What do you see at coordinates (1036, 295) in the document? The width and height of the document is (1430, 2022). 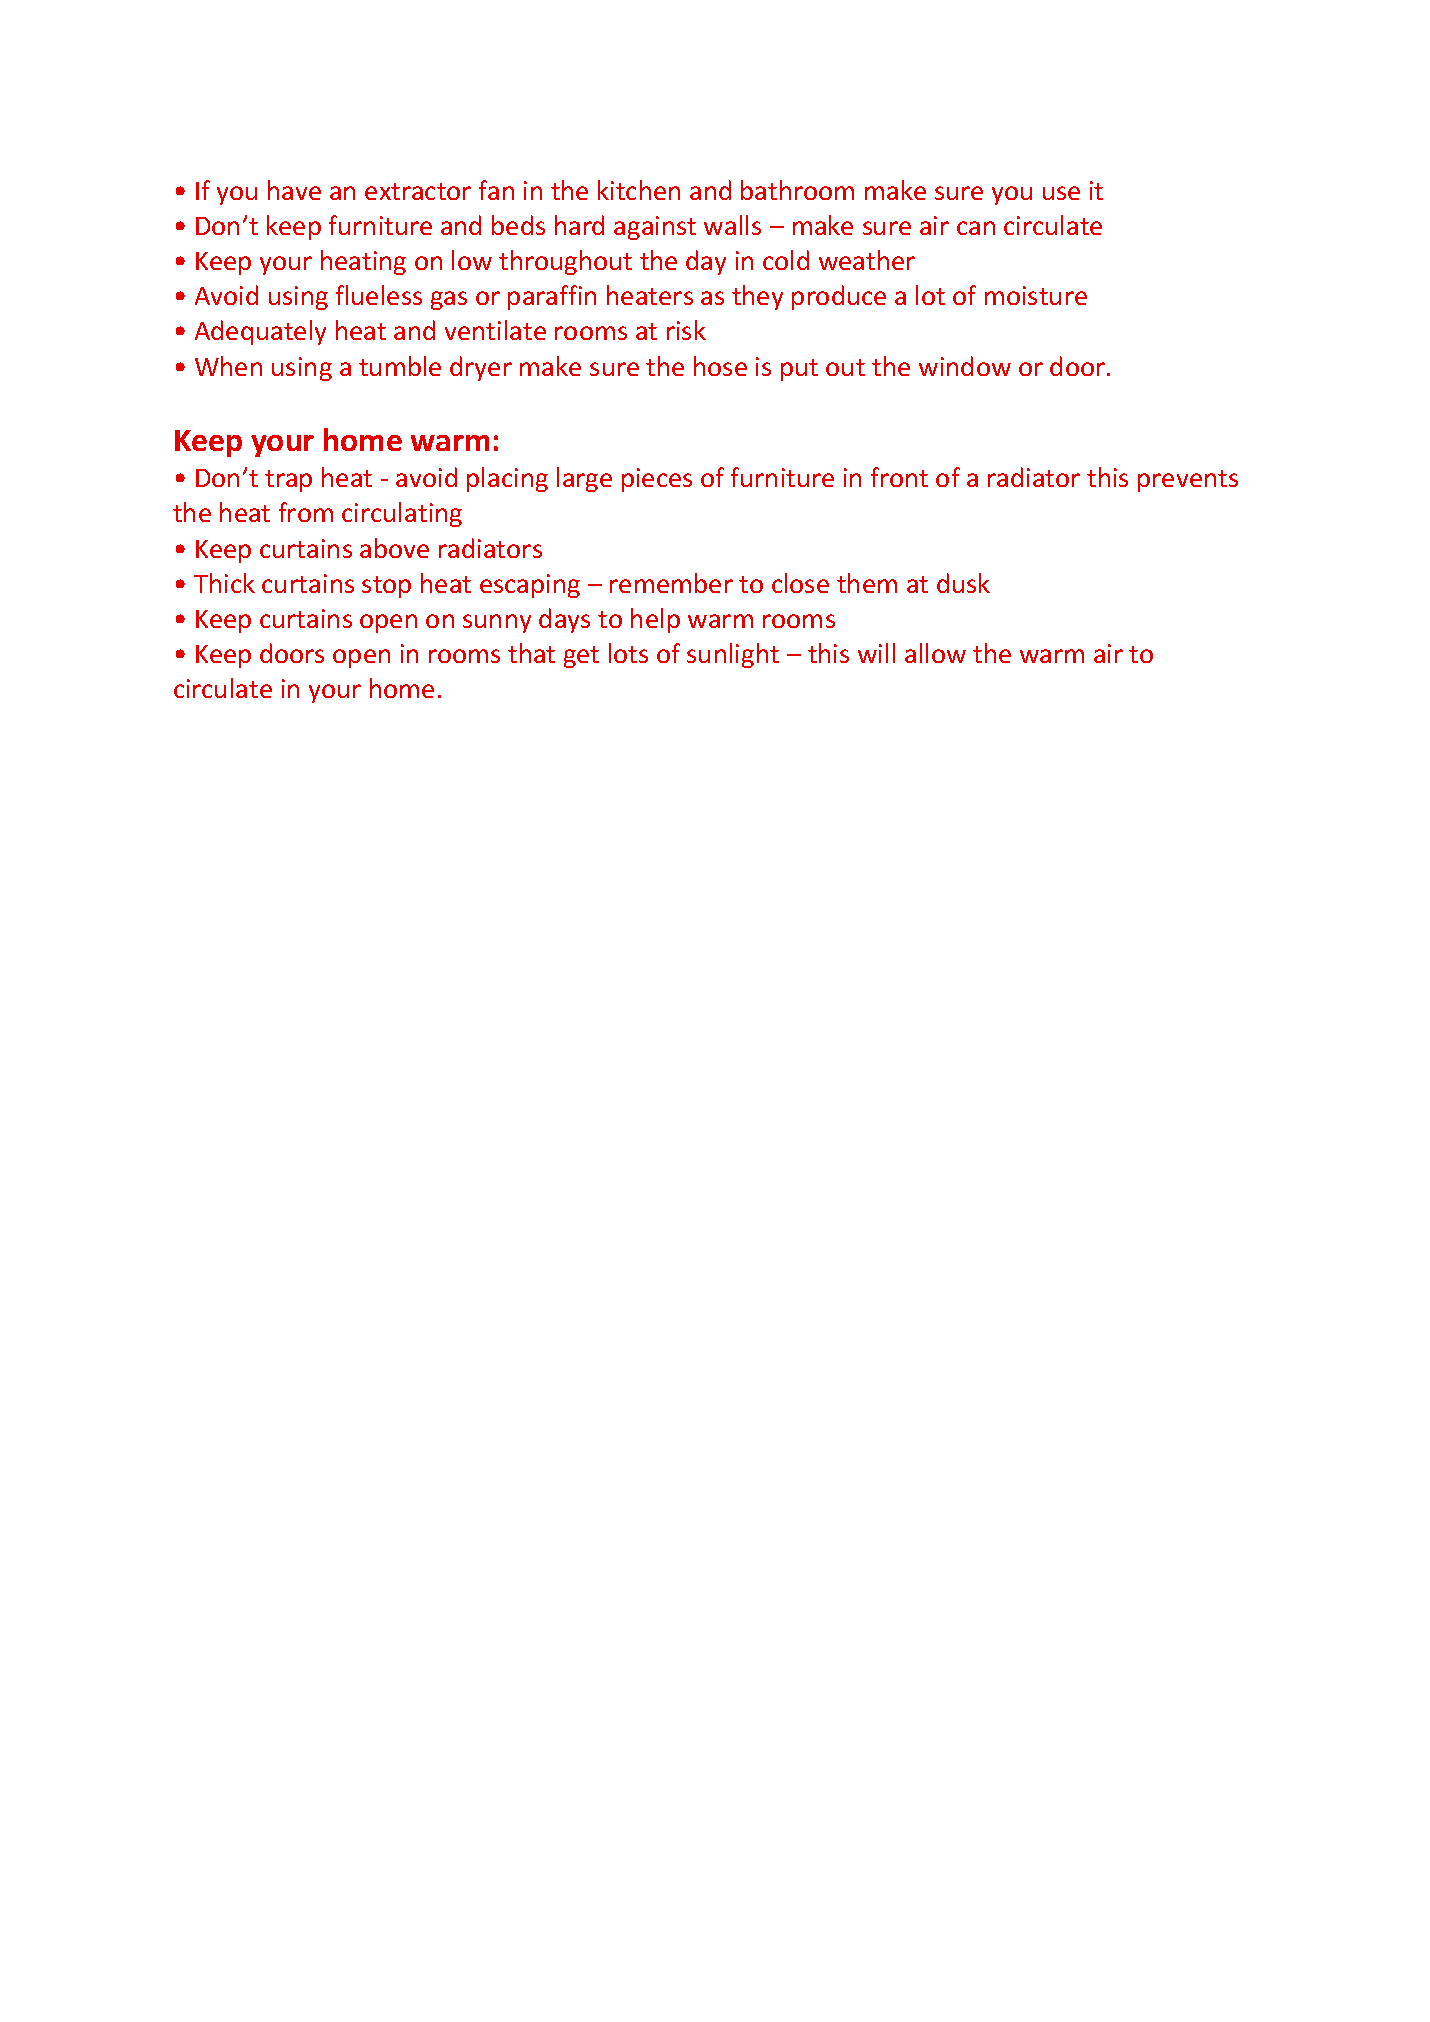 I see `moisture` at bounding box center [1036, 295].
